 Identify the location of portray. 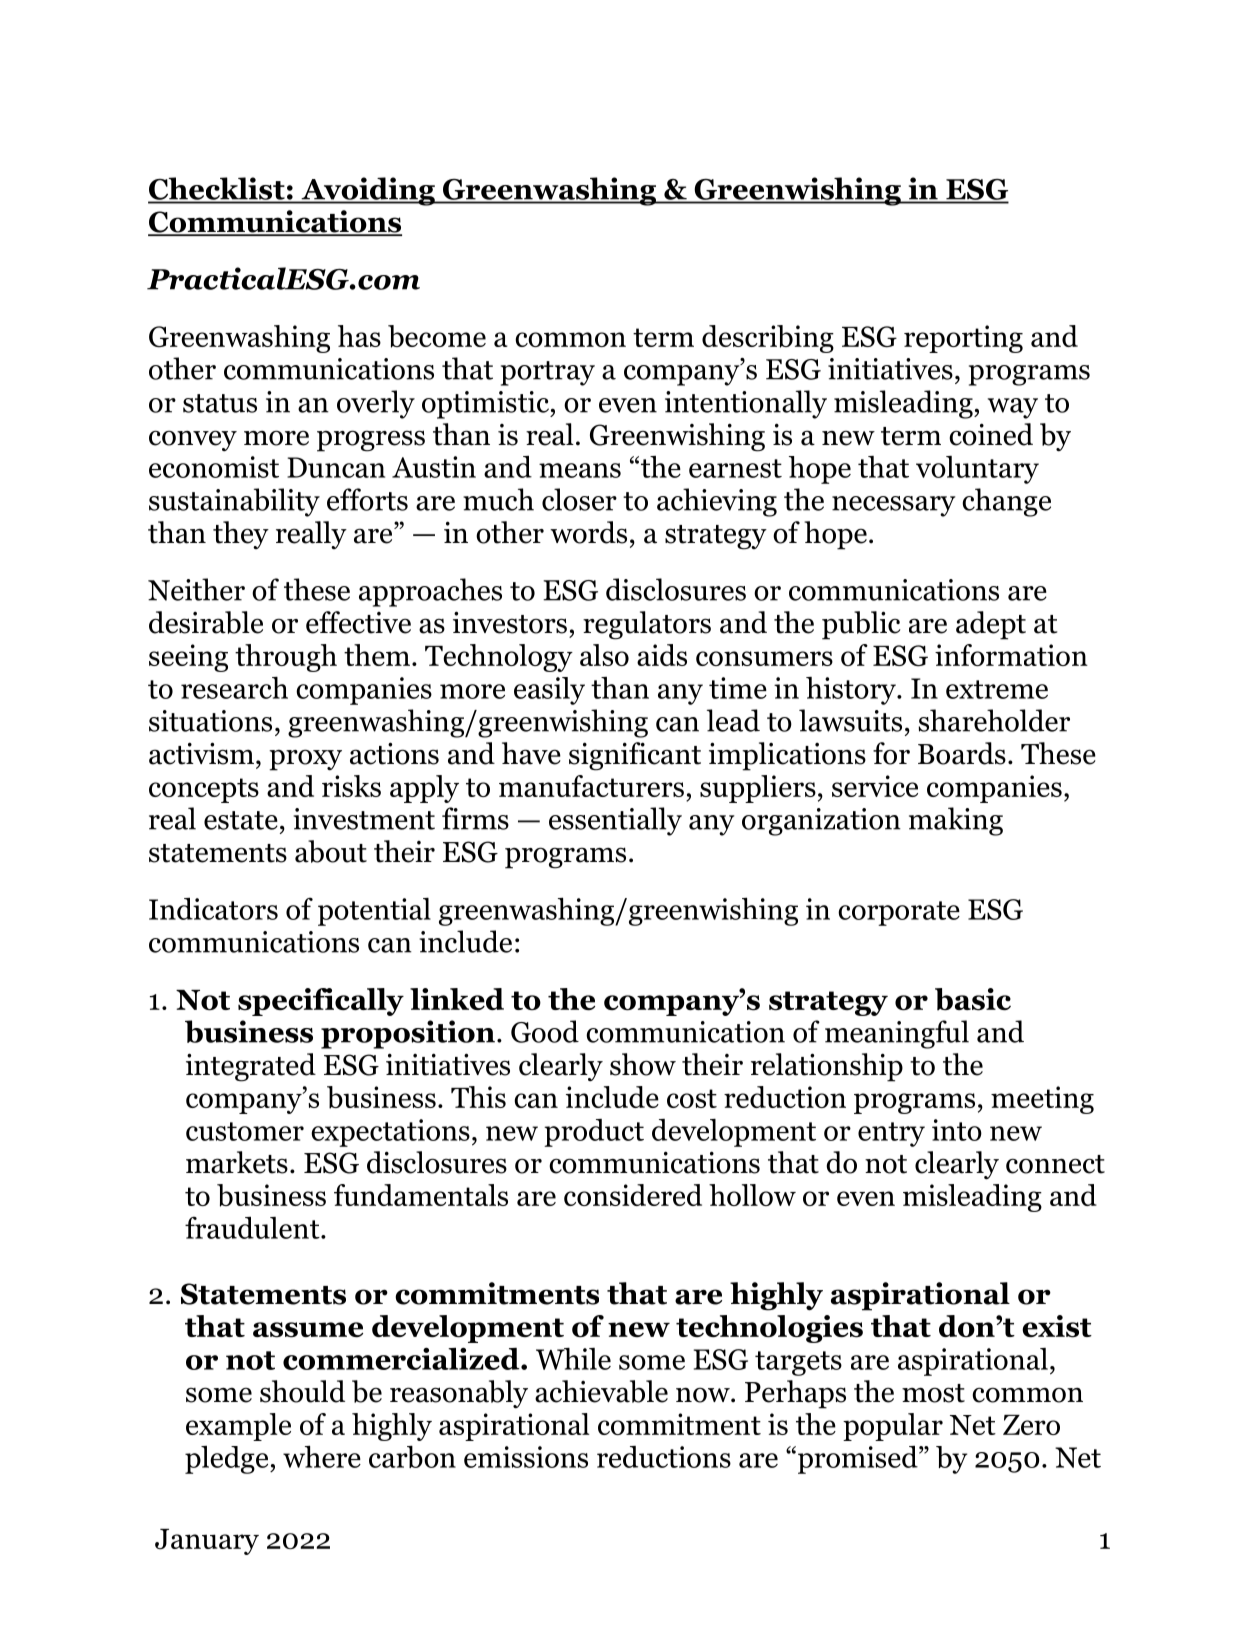
(548, 373).
